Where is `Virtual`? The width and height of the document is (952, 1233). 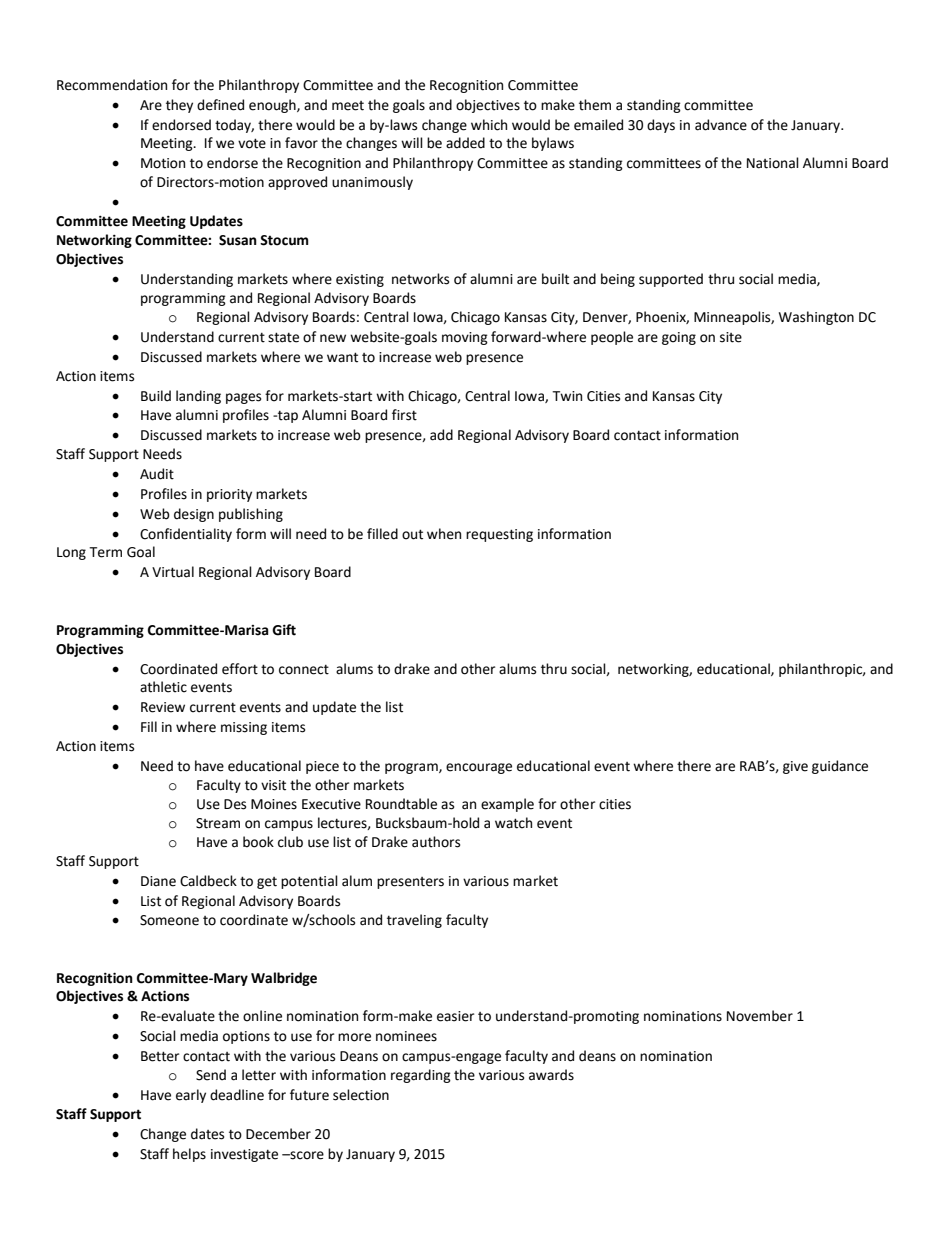 Virtual is located at coordinates (173, 572).
